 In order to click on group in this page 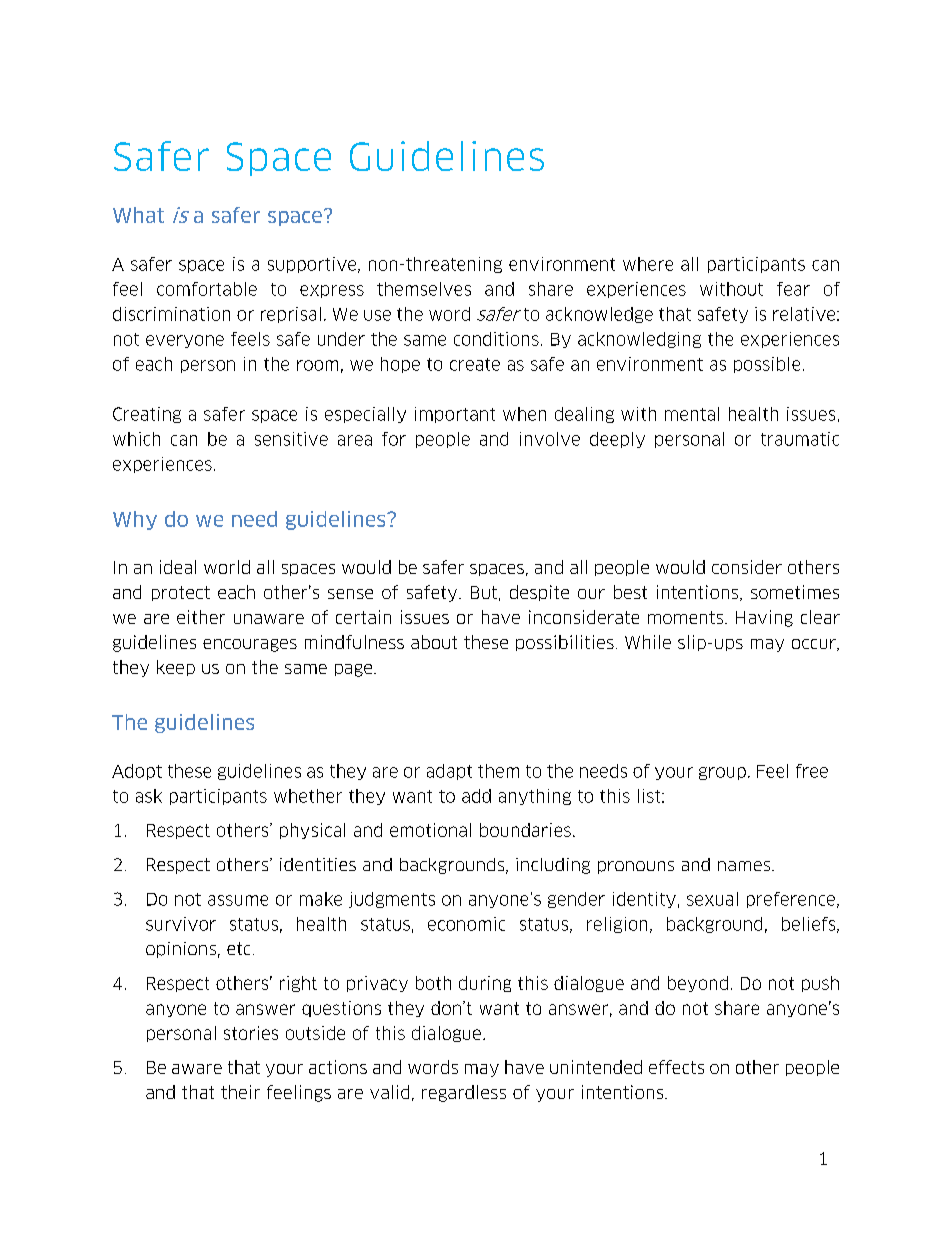, I will do `click(722, 773)`.
